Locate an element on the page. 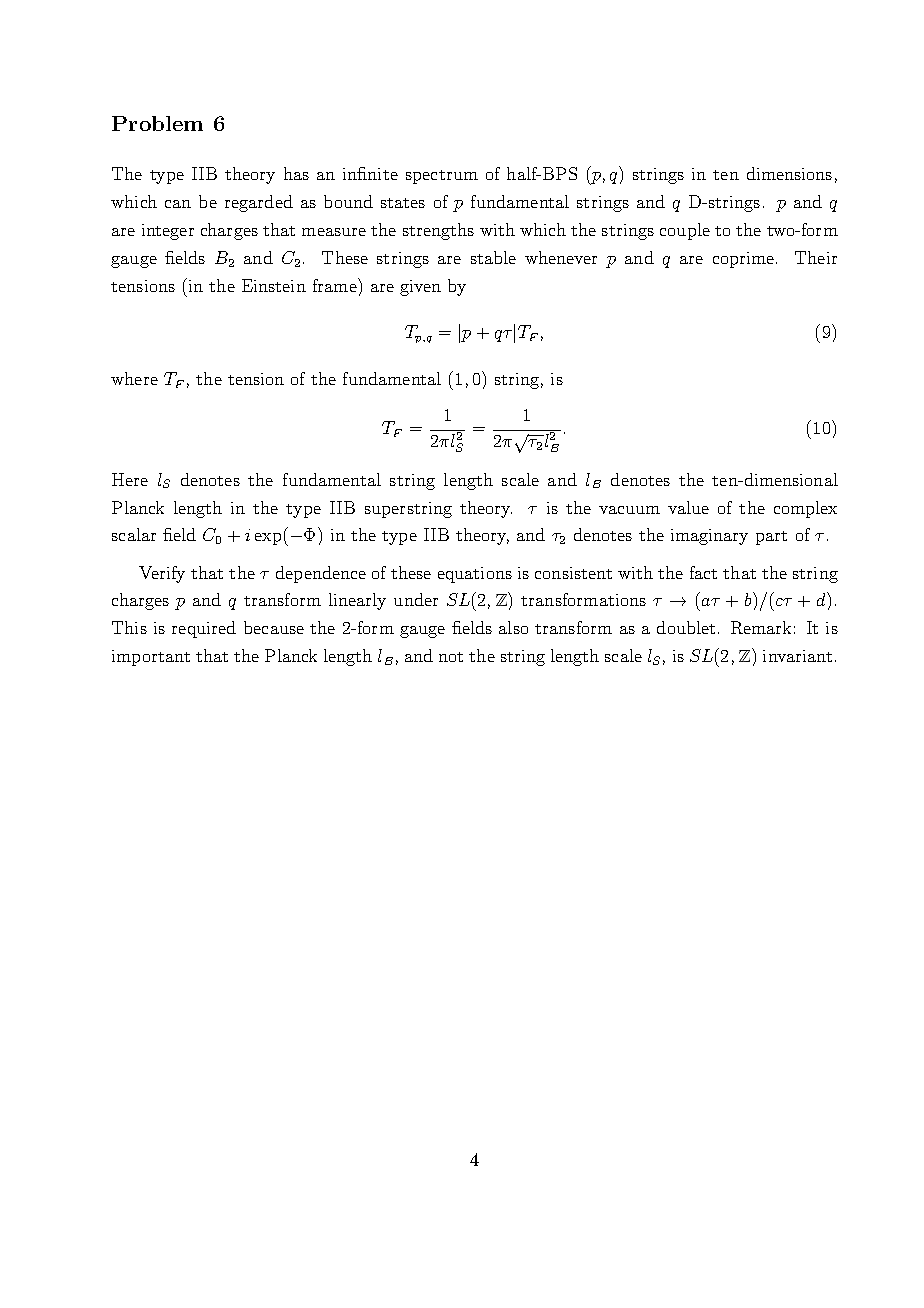 Image resolution: width=924 pixels, height=1308 pixels. dimensions is located at coordinates (789, 173).
